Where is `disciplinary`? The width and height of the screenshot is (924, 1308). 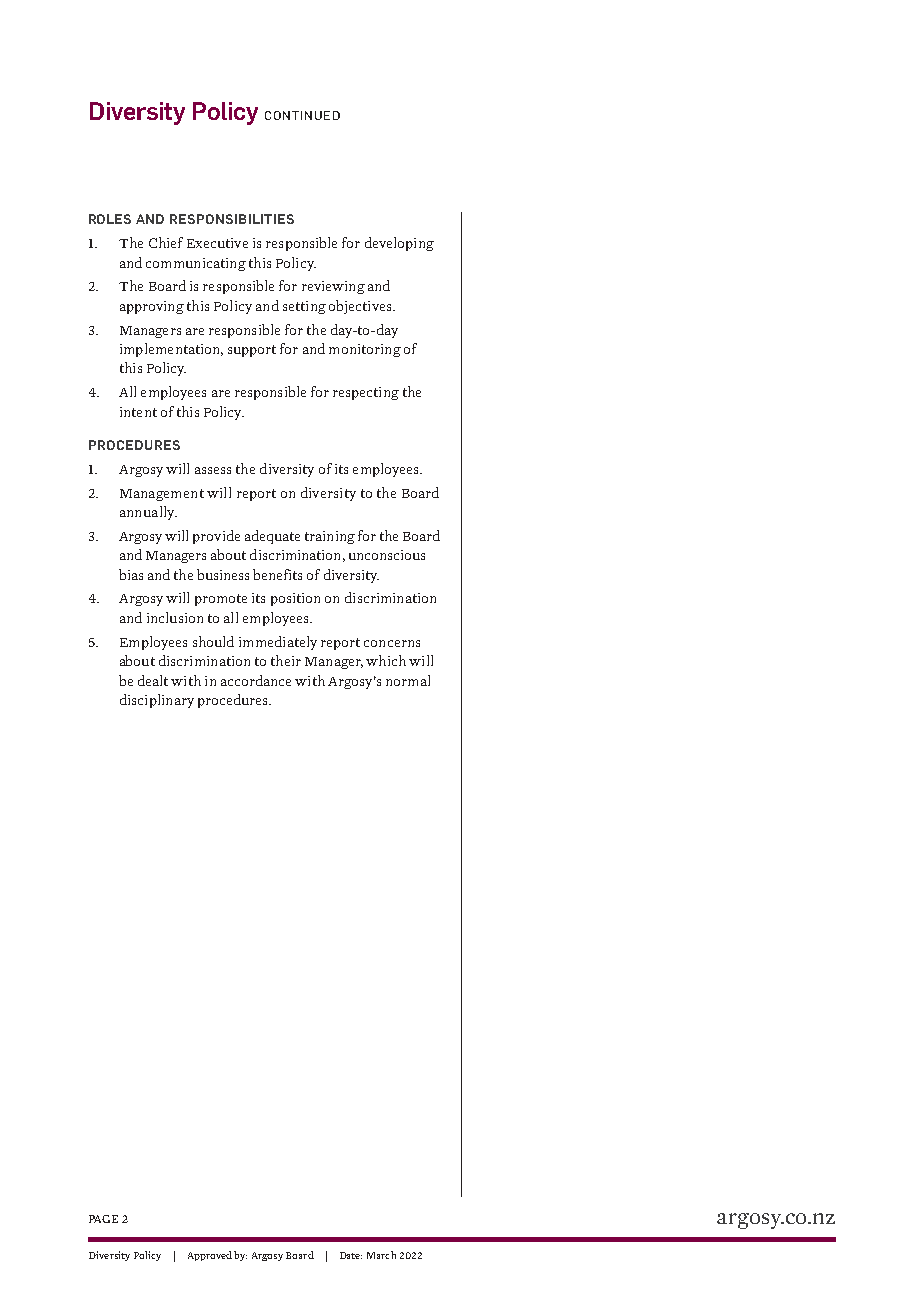
disciplinary is located at coordinates (157, 701).
